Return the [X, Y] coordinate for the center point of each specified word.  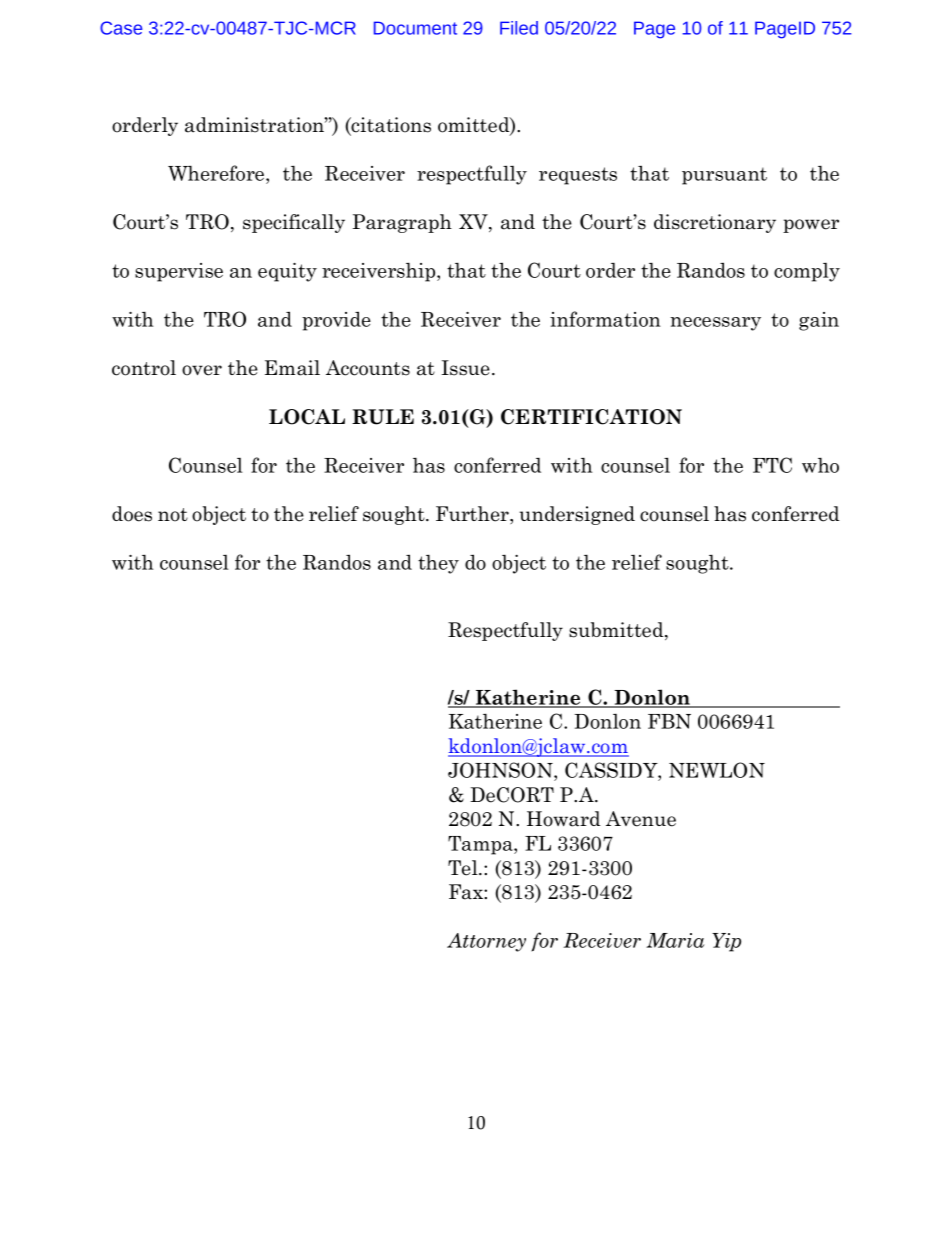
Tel [464, 868]
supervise [179, 272]
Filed [519, 28]
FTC [772, 465]
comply [807, 272]
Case [121, 28]
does [132, 514]
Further [473, 515]
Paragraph [402, 223]
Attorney [486, 942]
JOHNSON [501, 771]
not [173, 515]
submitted [617, 631]
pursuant [724, 176]
